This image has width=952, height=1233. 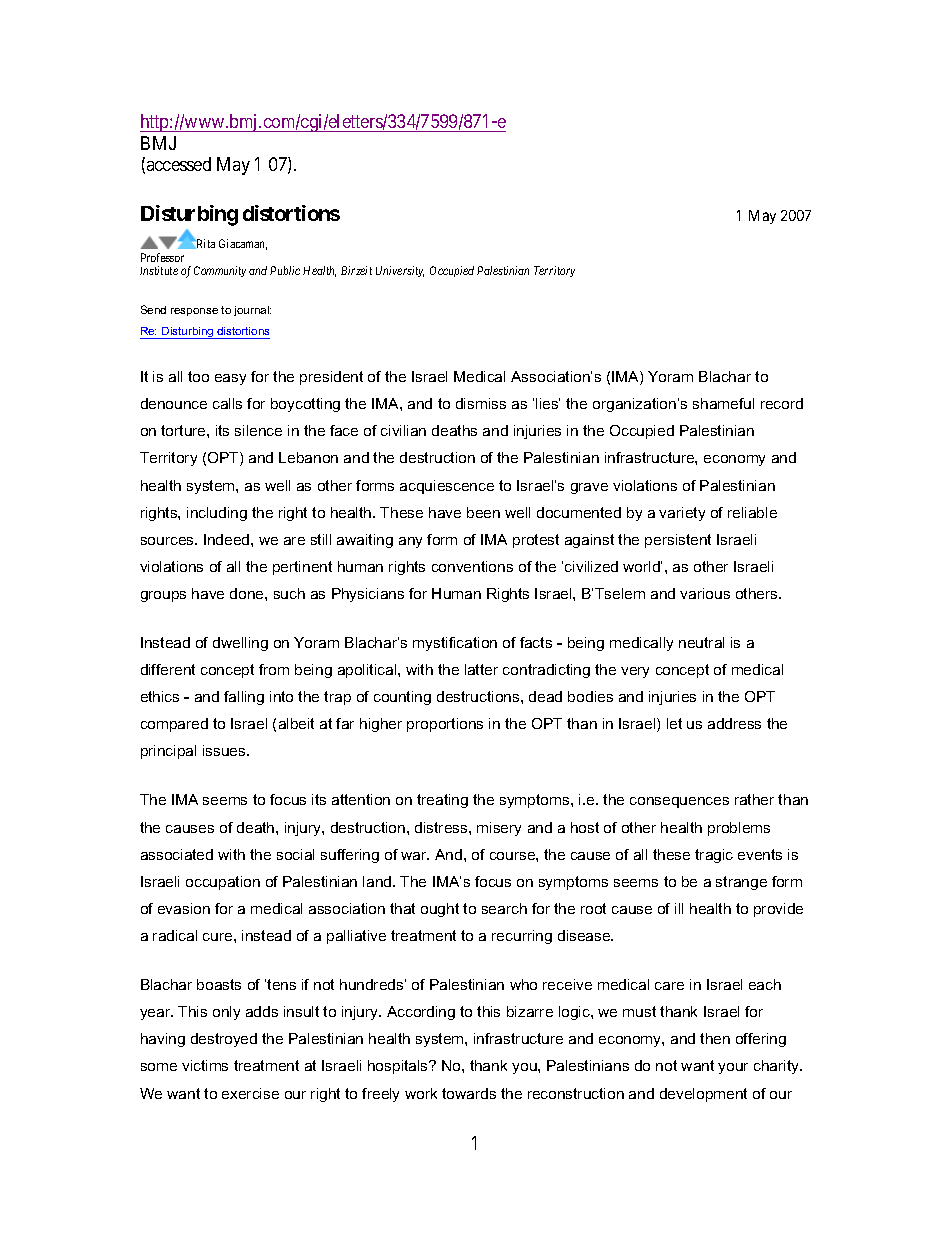 I want to click on Community, so click(x=220, y=271).
